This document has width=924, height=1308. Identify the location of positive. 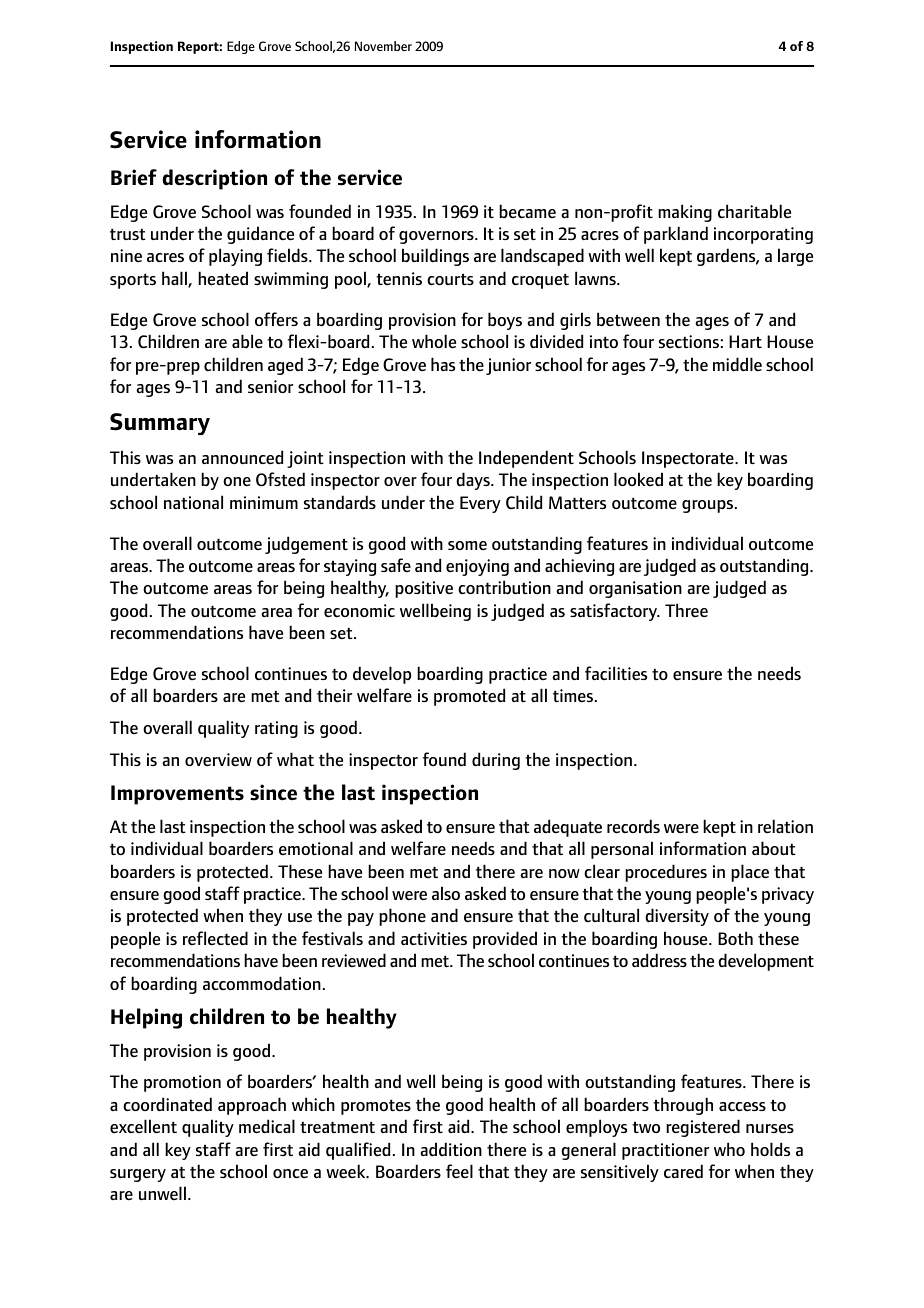
(424, 589).
